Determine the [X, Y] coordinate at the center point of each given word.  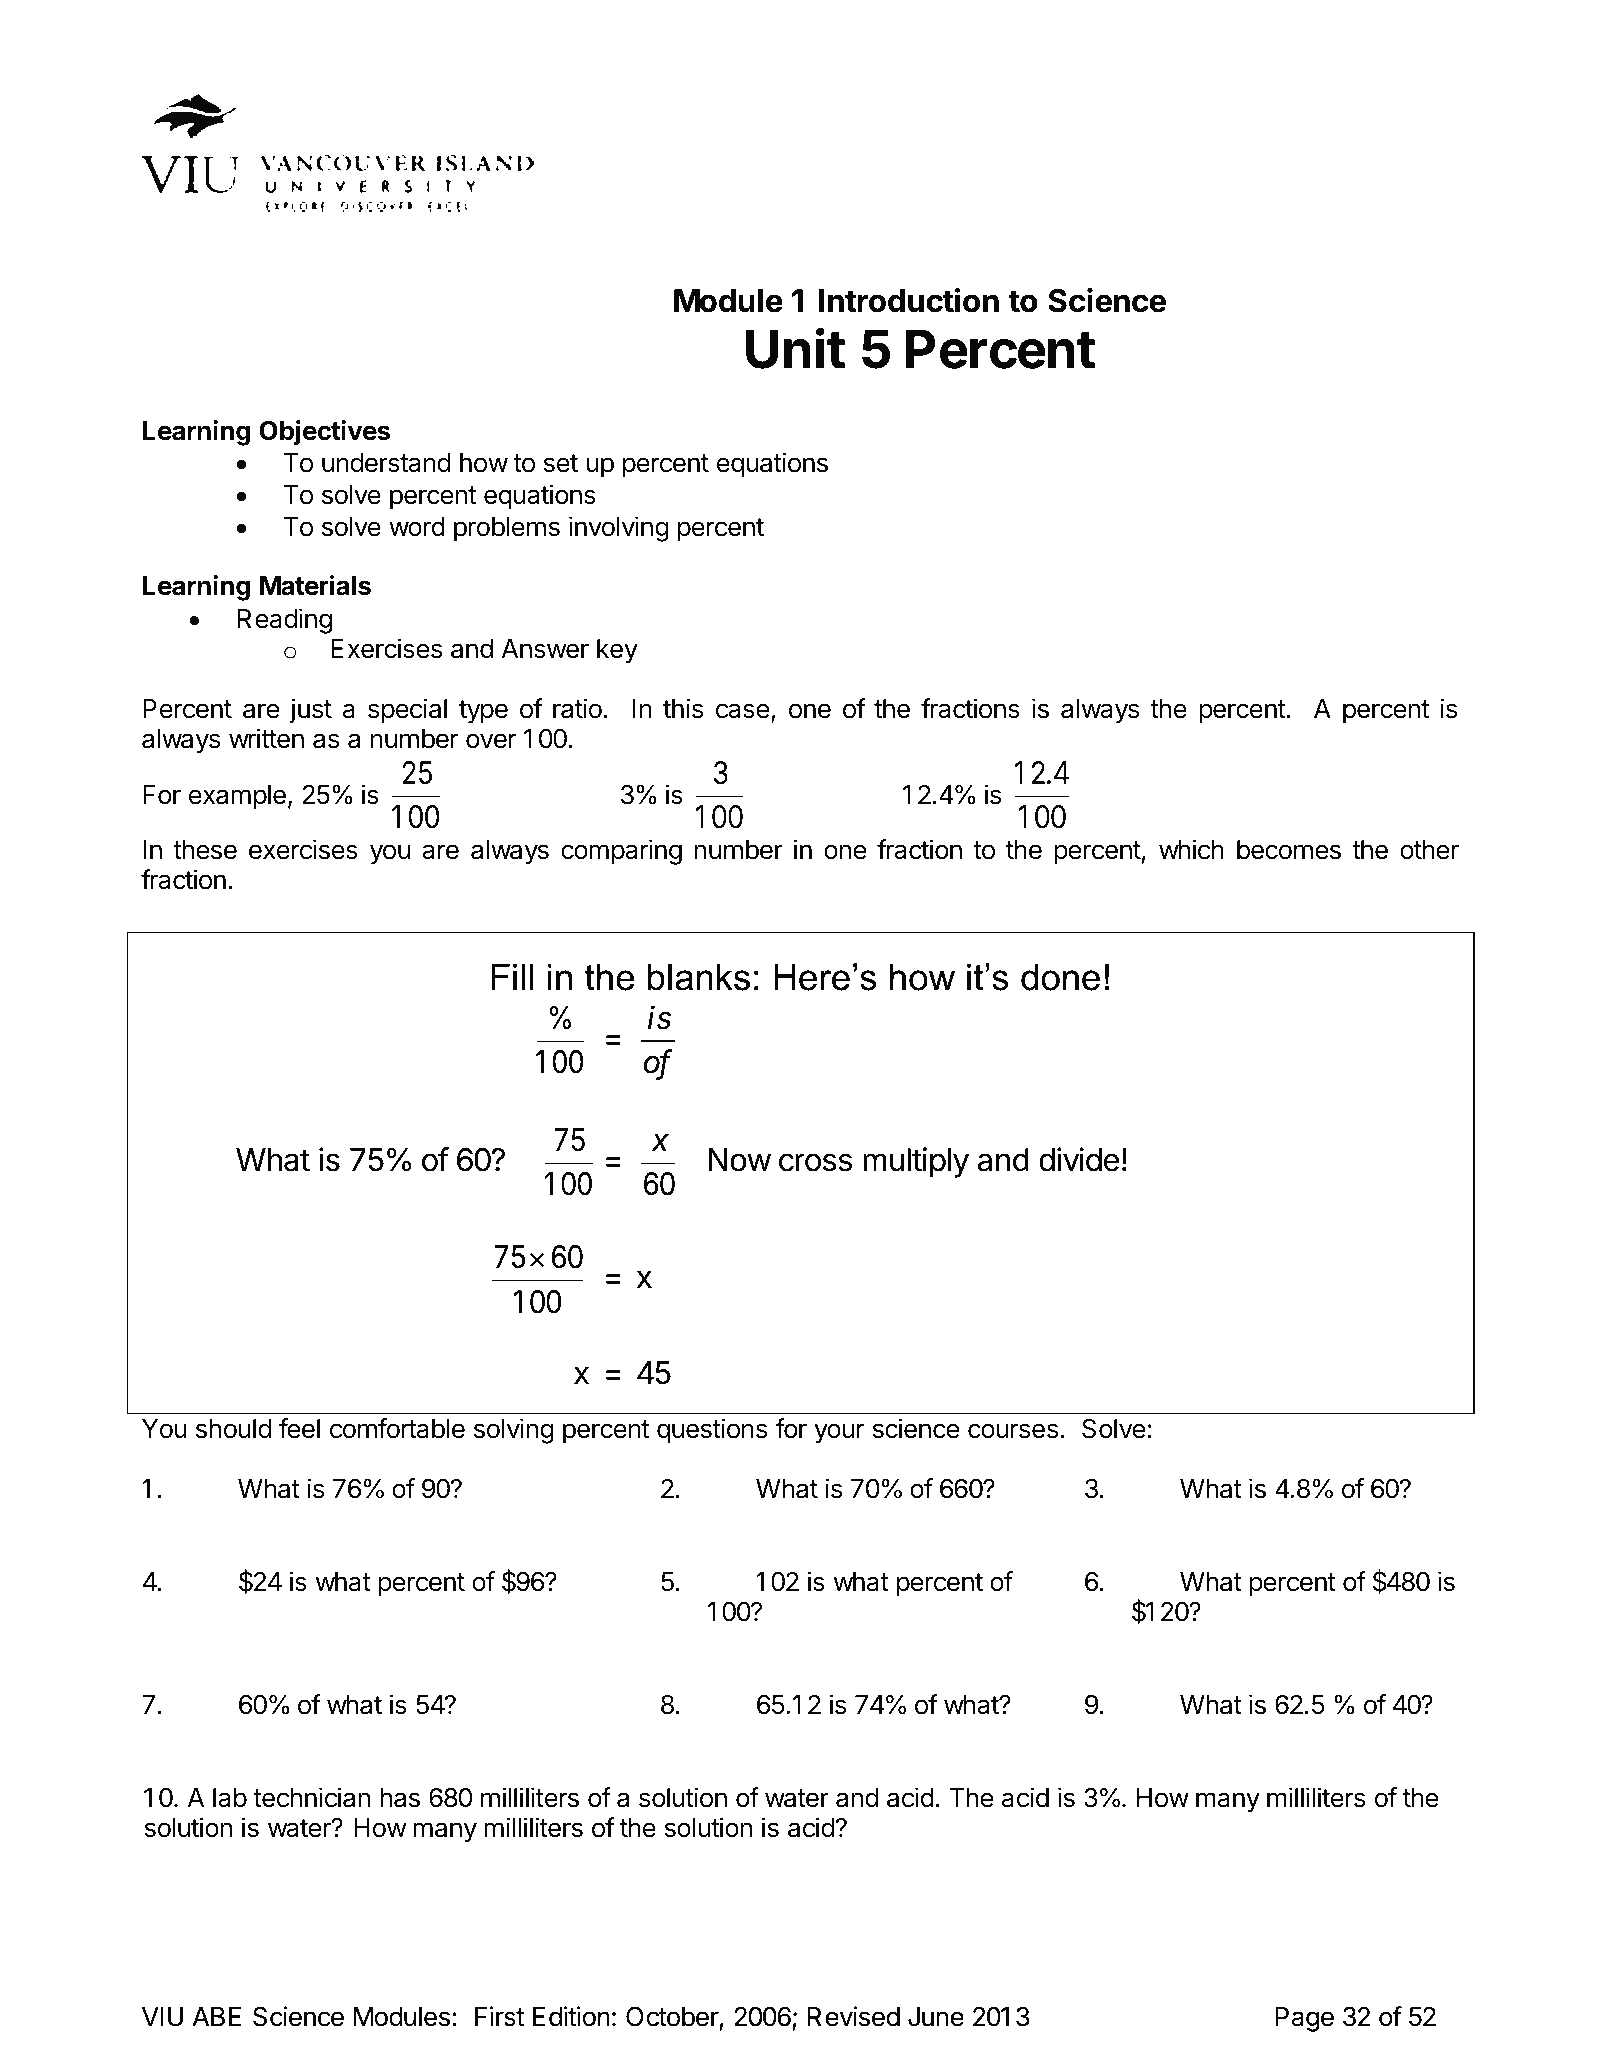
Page [1304, 2019]
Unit [795, 348]
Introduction [909, 300]
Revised [853, 2016]
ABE [217, 2016]
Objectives [324, 433]
